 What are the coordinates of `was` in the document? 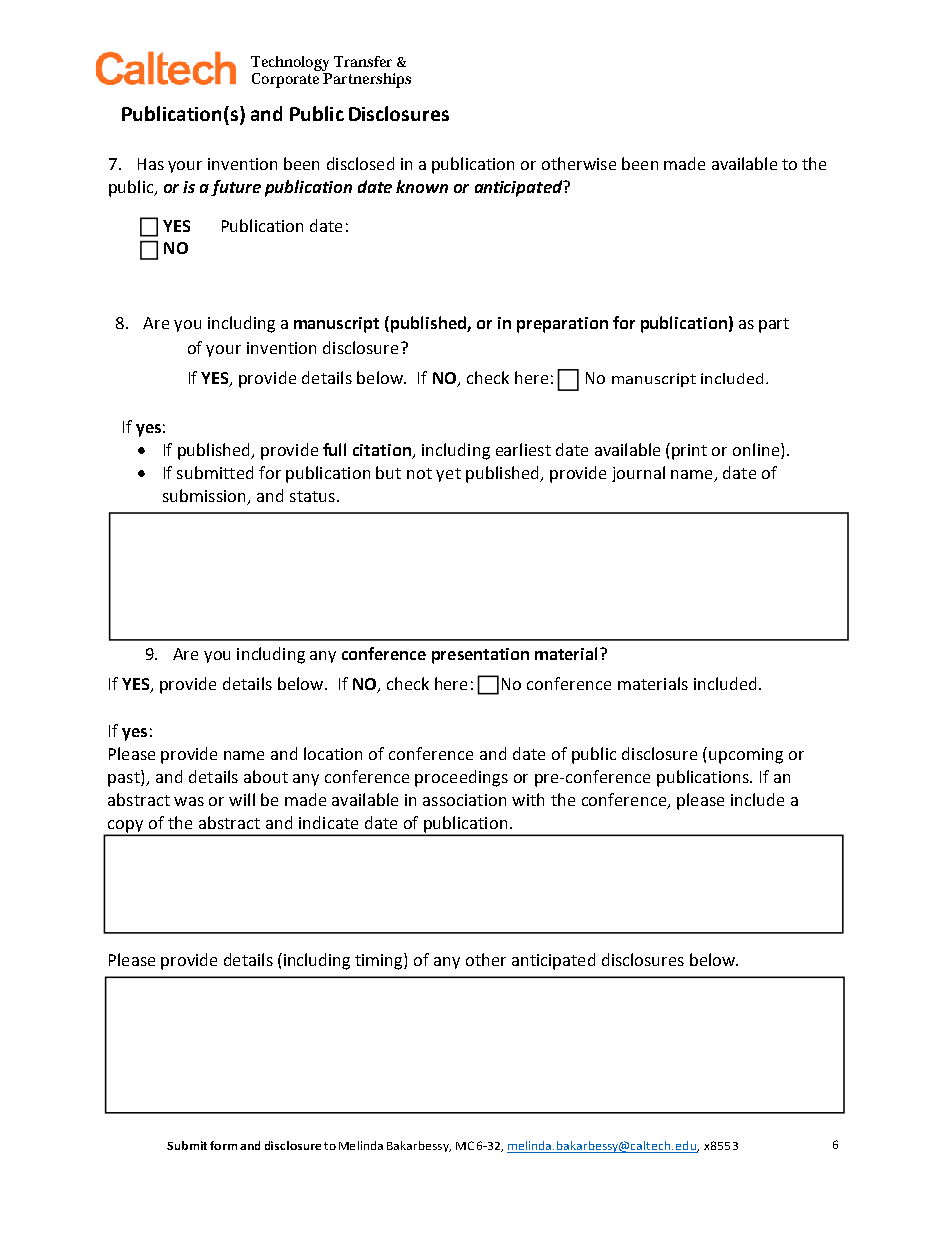 It's located at (189, 801).
